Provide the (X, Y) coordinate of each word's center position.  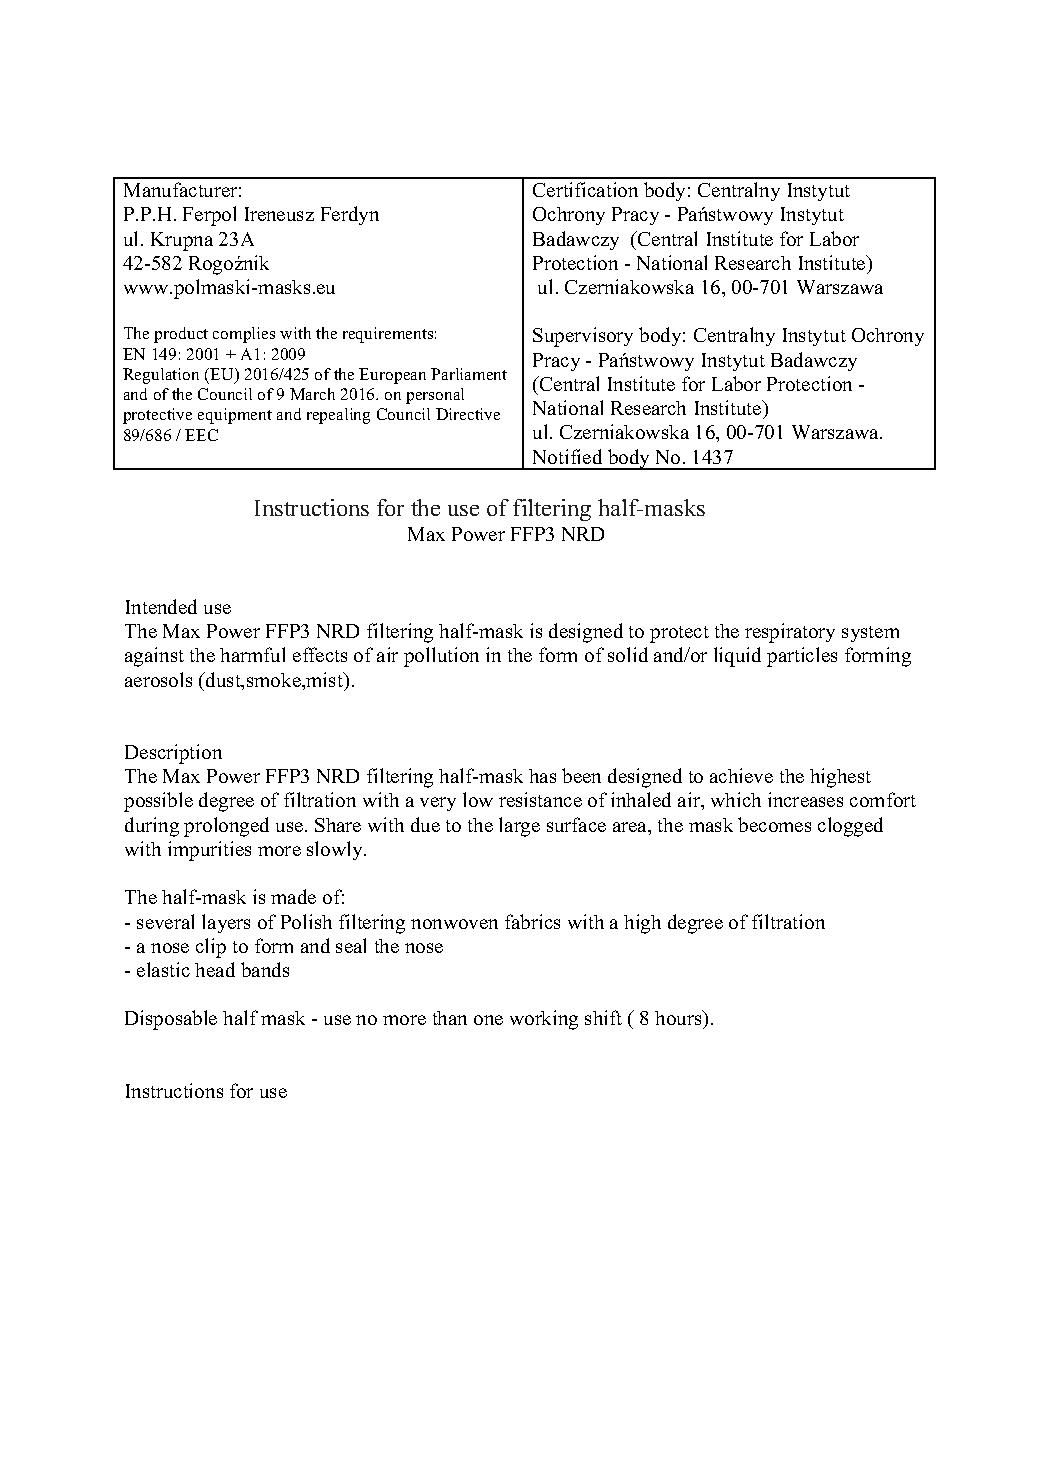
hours (679, 1019)
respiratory (790, 633)
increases (805, 799)
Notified (567, 456)
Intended (161, 606)
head (215, 969)
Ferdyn (350, 215)
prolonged (226, 827)
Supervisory (583, 337)
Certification (585, 189)
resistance (540, 799)
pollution (441, 657)
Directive (468, 414)
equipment (235, 416)
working (544, 1020)
